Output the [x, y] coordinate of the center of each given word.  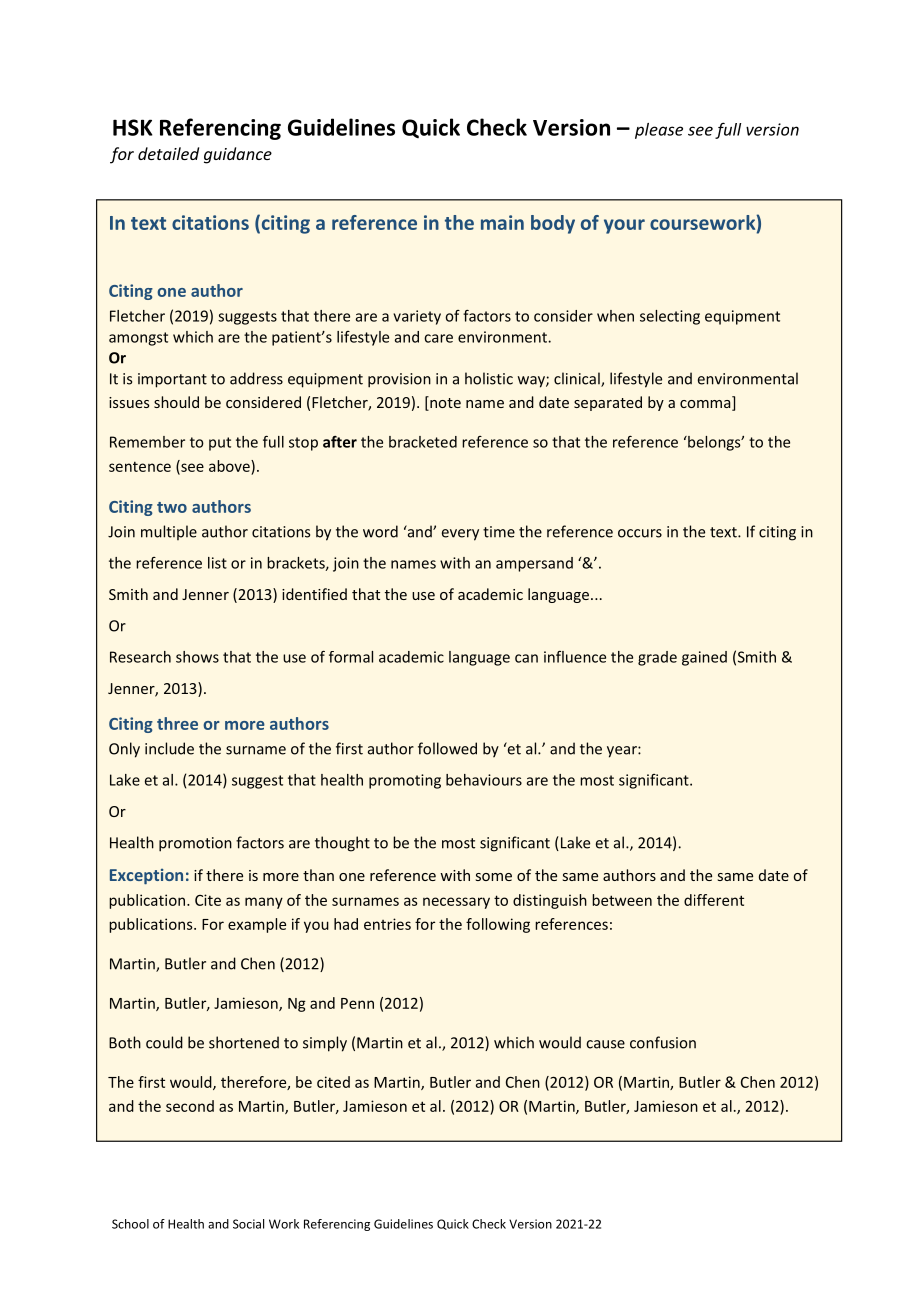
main [502, 222]
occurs [640, 533]
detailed [168, 153]
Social [248, 1224]
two [172, 507]
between [622, 900]
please [659, 131]
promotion [195, 844]
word [380, 531]
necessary [456, 903]
